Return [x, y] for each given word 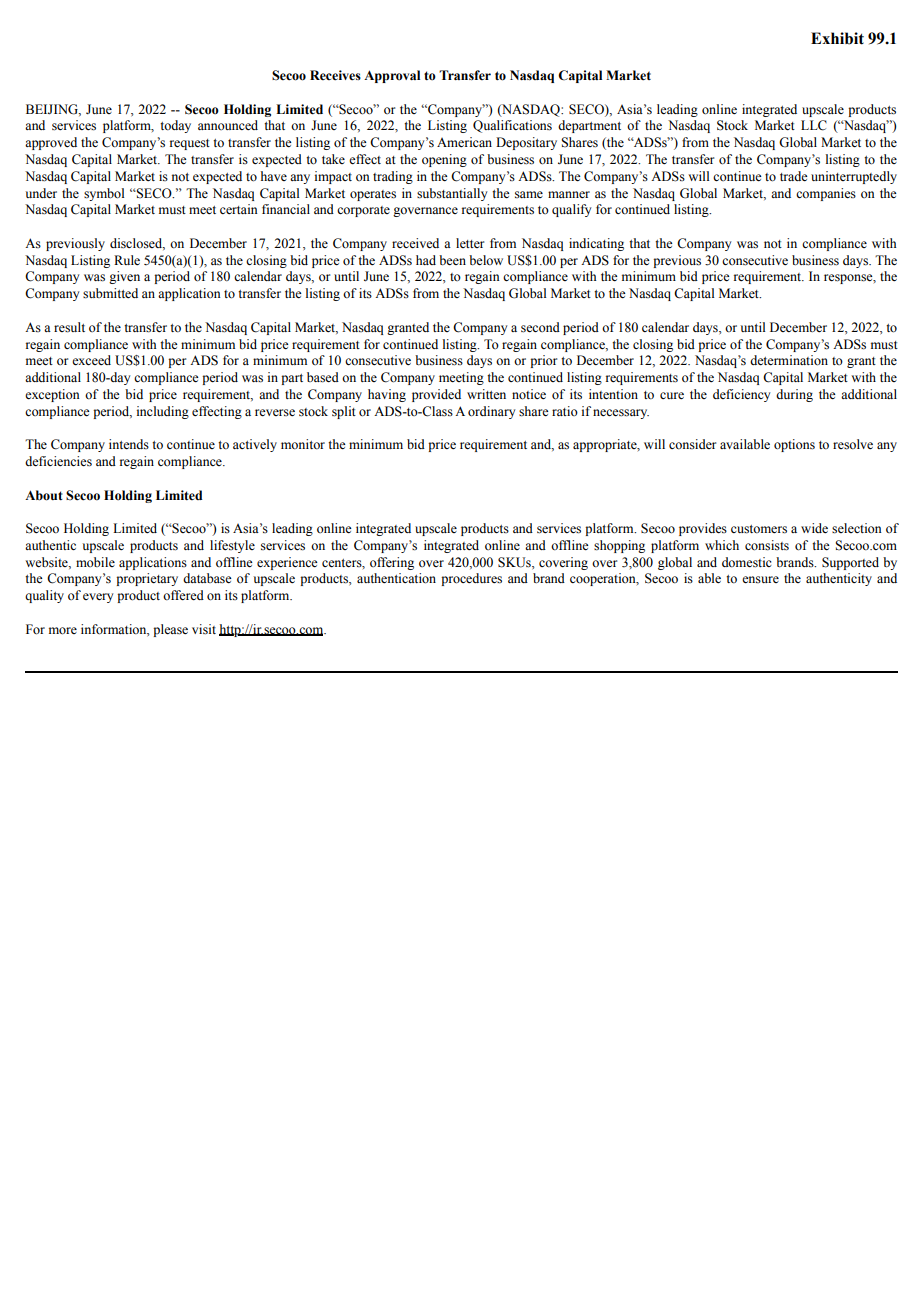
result [69, 327]
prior [543, 361]
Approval [392, 76]
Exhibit [837, 38]
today [175, 126]
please [170, 630]
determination [789, 360]
